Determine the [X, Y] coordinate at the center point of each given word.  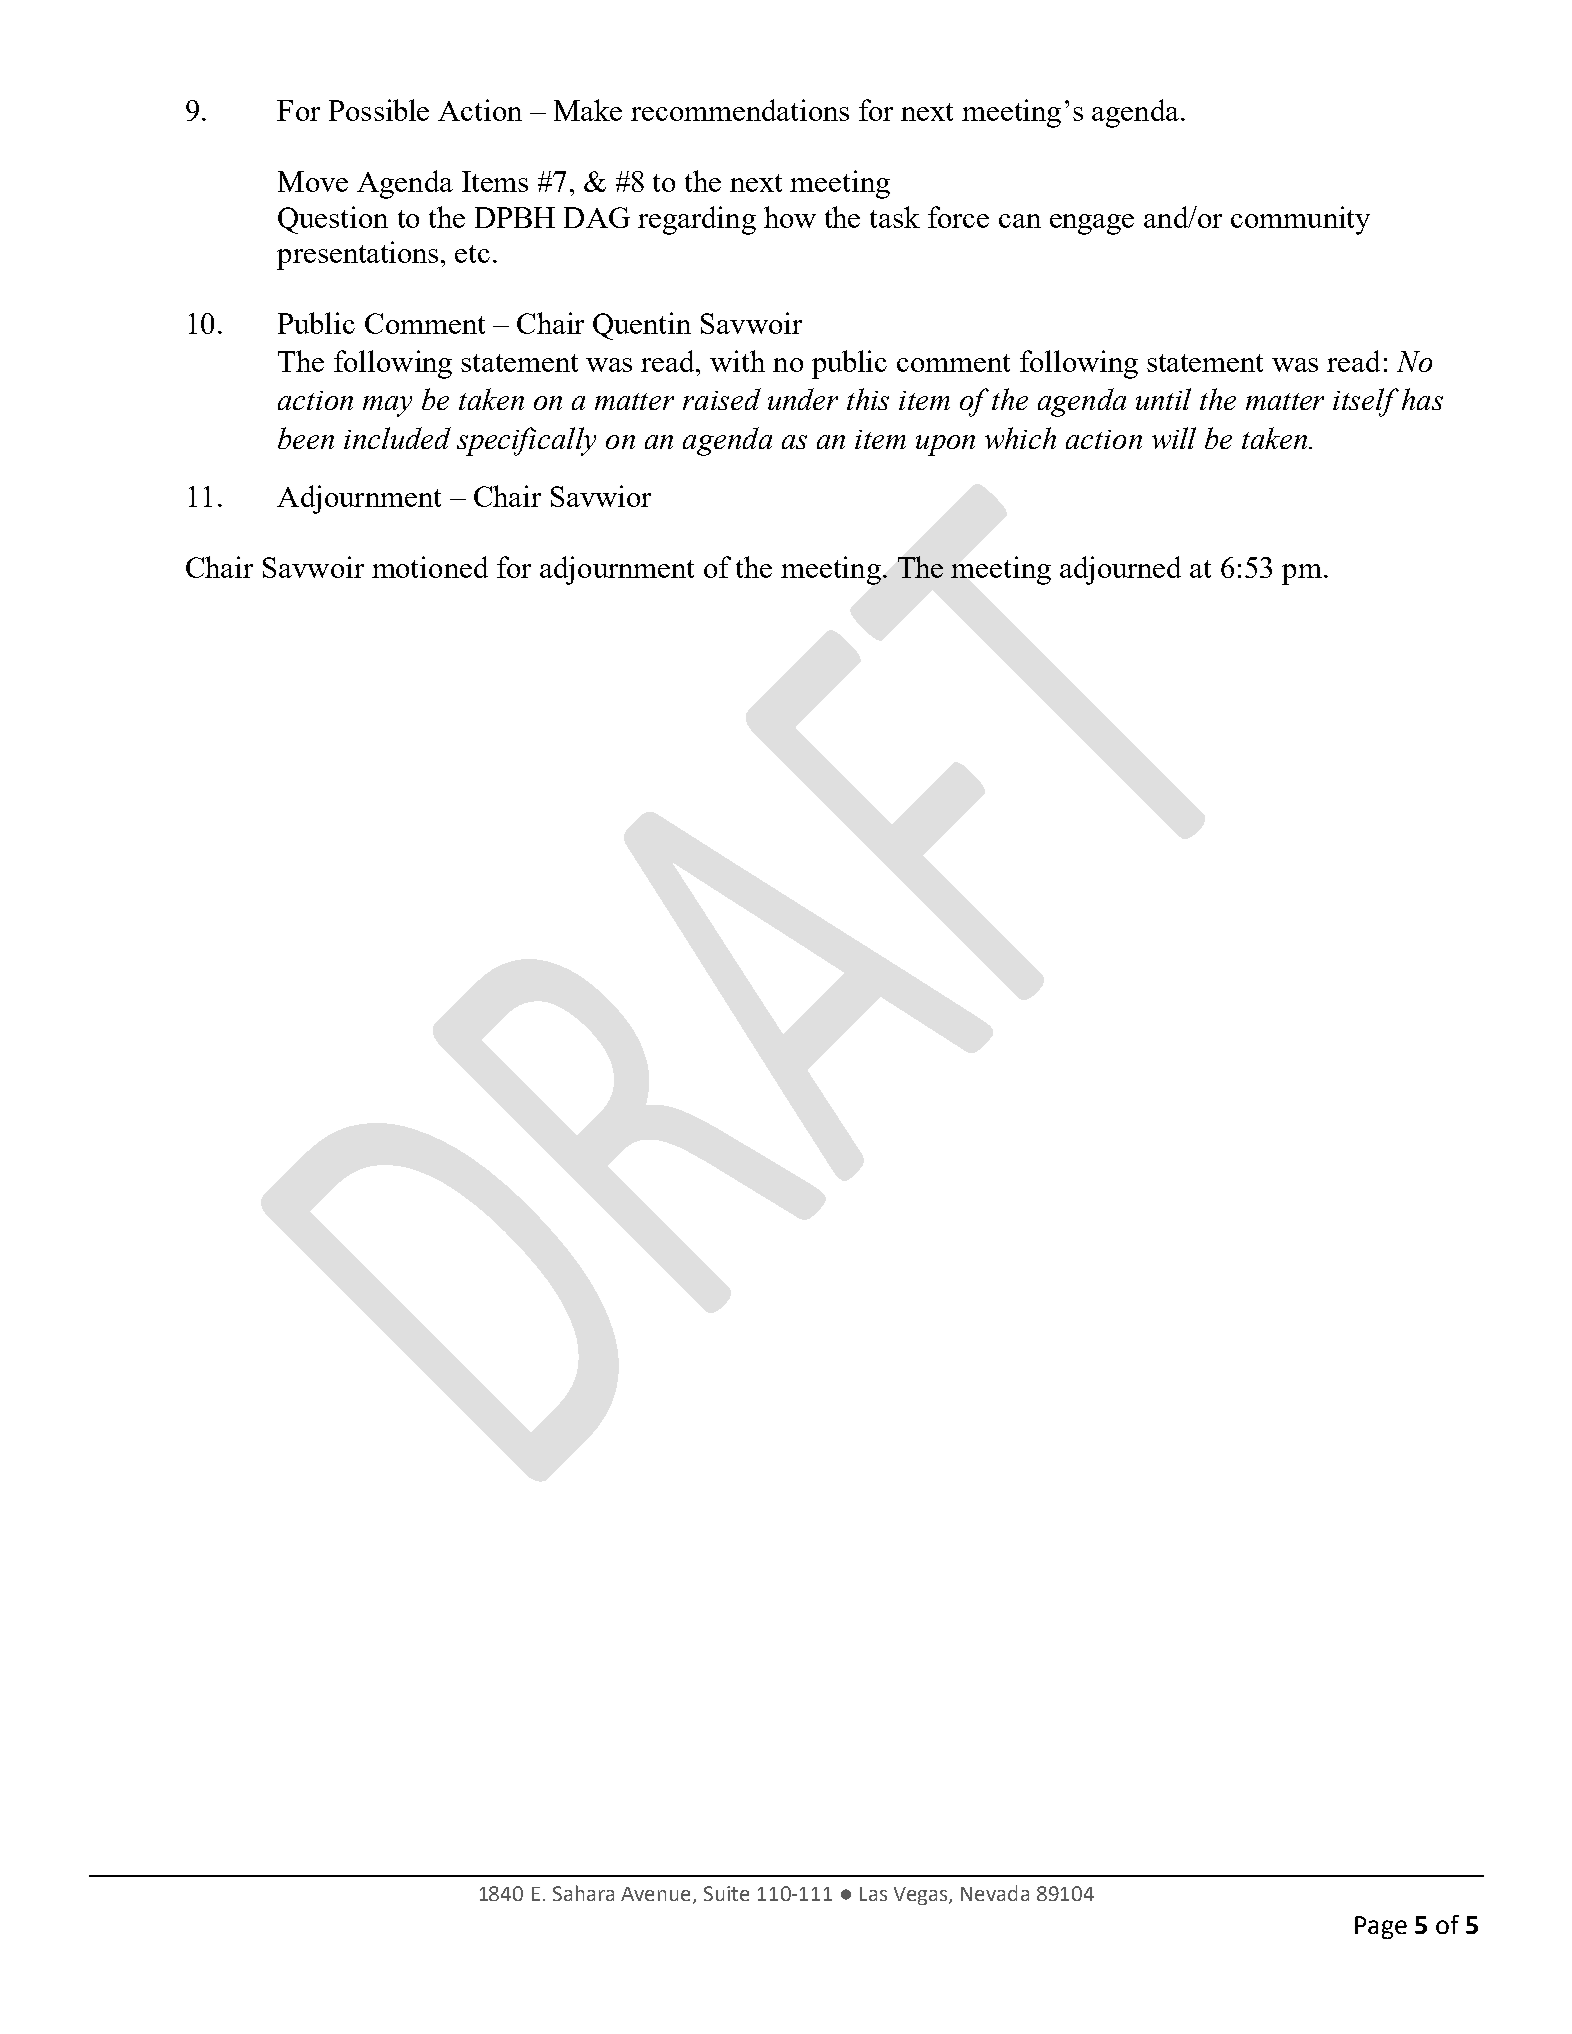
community [1300, 220]
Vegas [922, 1896]
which [1020, 438]
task [895, 217]
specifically [526, 441]
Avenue [657, 1895]
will [1174, 438]
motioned [430, 567]
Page [1381, 1927]
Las [873, 1894]
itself [1366, 402]
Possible [379, 110]
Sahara [583, 1893]
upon [945, 445]
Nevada [995, 1893]
